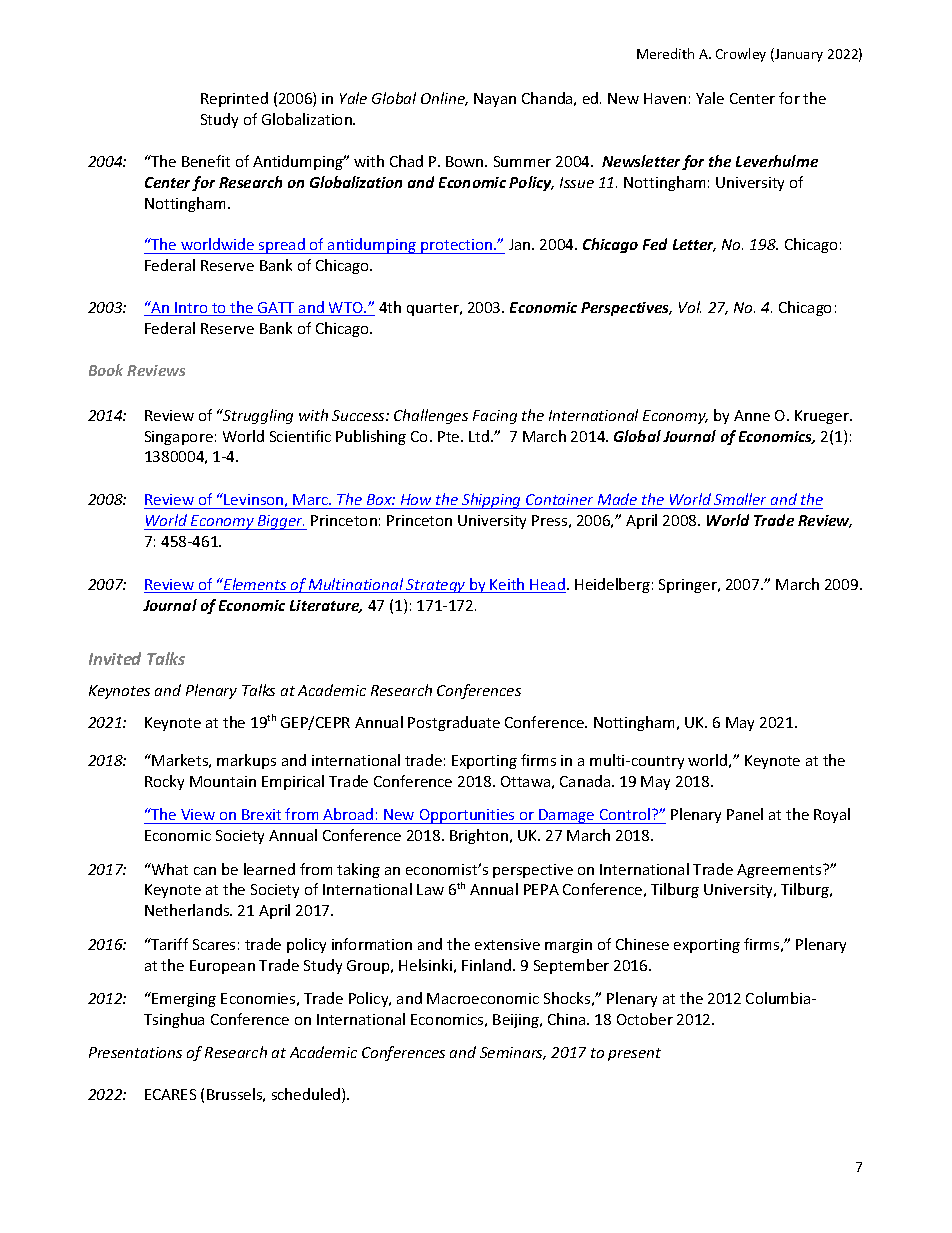 The width and height of the screenshot is (952, 1233). What do you see at coordinates (752, 415) in the screenshot?
I see `Anne` at bounding box center [752, 415].
